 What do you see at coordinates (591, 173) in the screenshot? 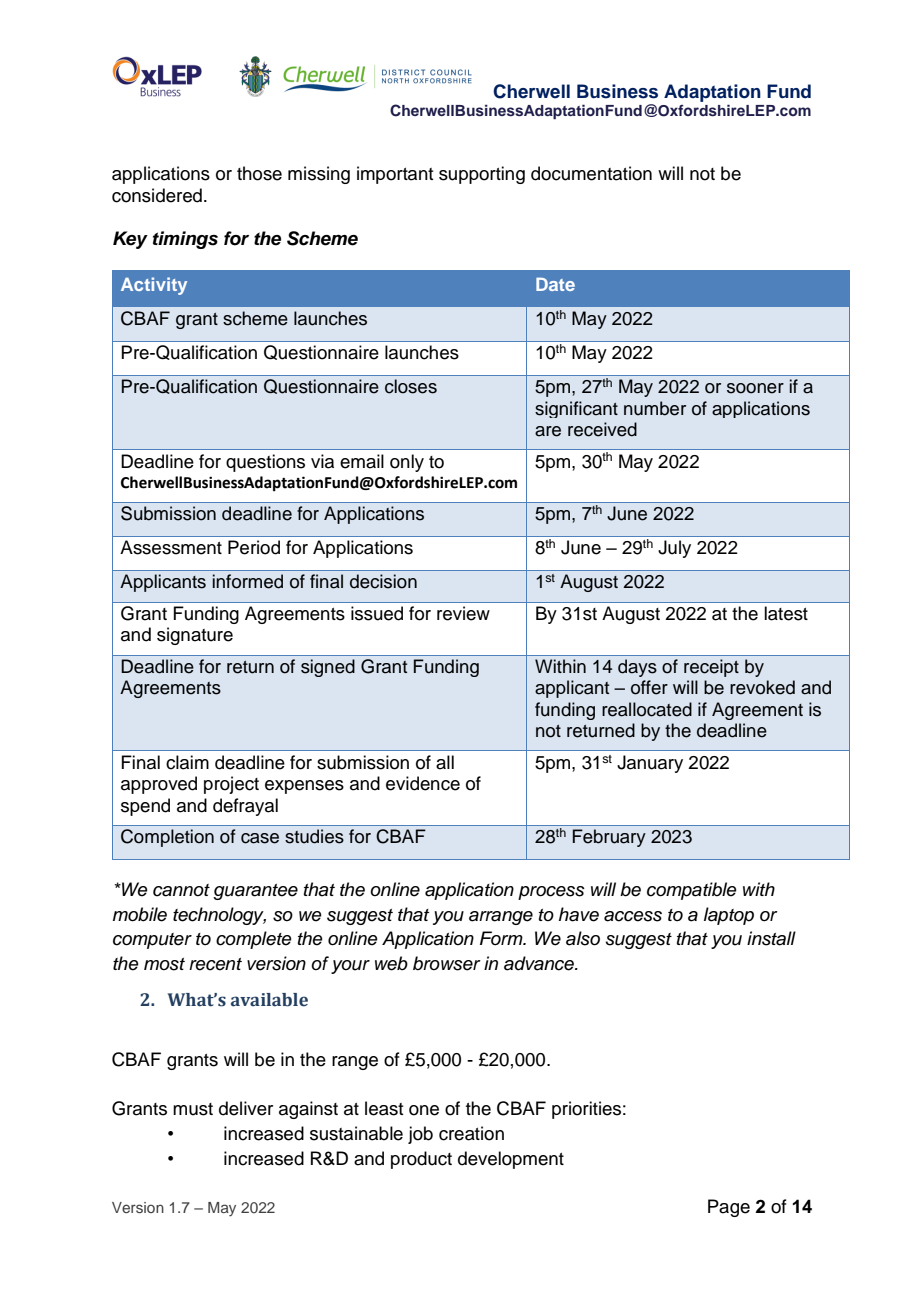
I see `documentation` at bounding box center [591, 173].
